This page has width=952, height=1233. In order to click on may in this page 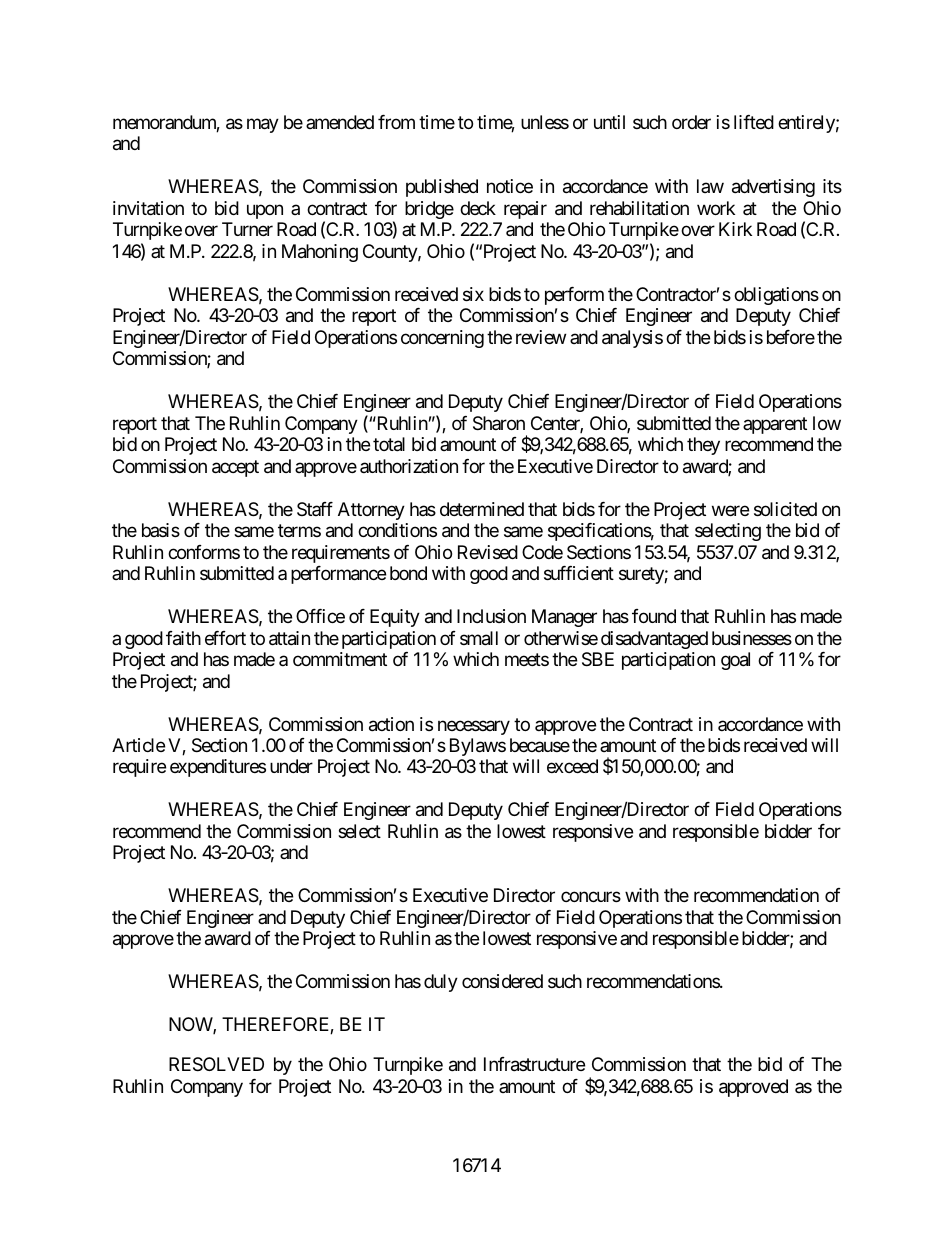, I will do `click(263, 125)`.
